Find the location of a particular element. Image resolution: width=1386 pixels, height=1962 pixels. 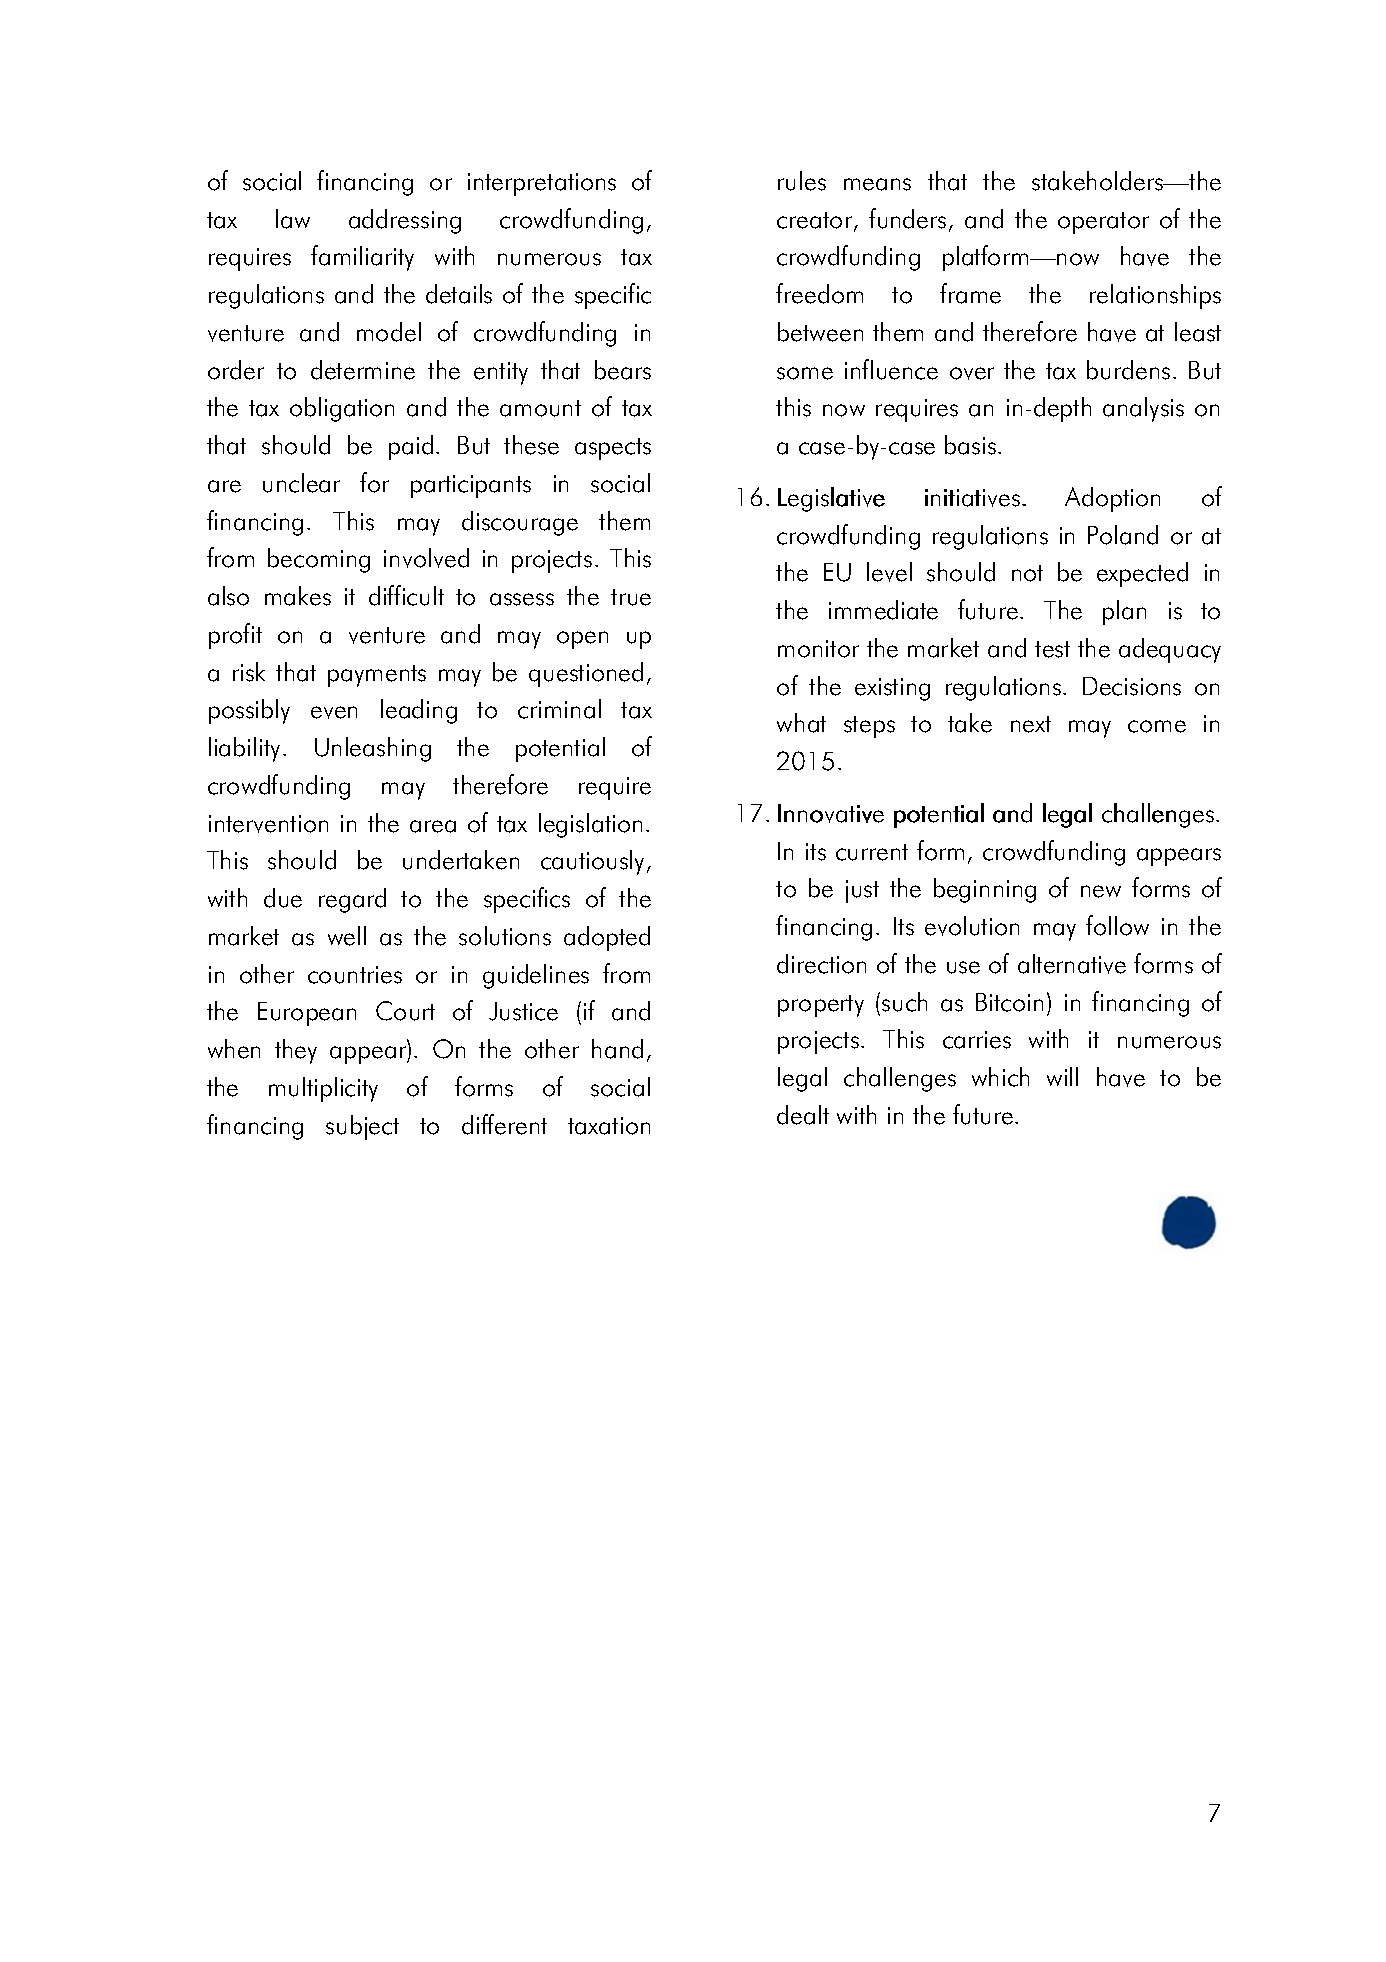

creator is located at coordinates (816, 221).
